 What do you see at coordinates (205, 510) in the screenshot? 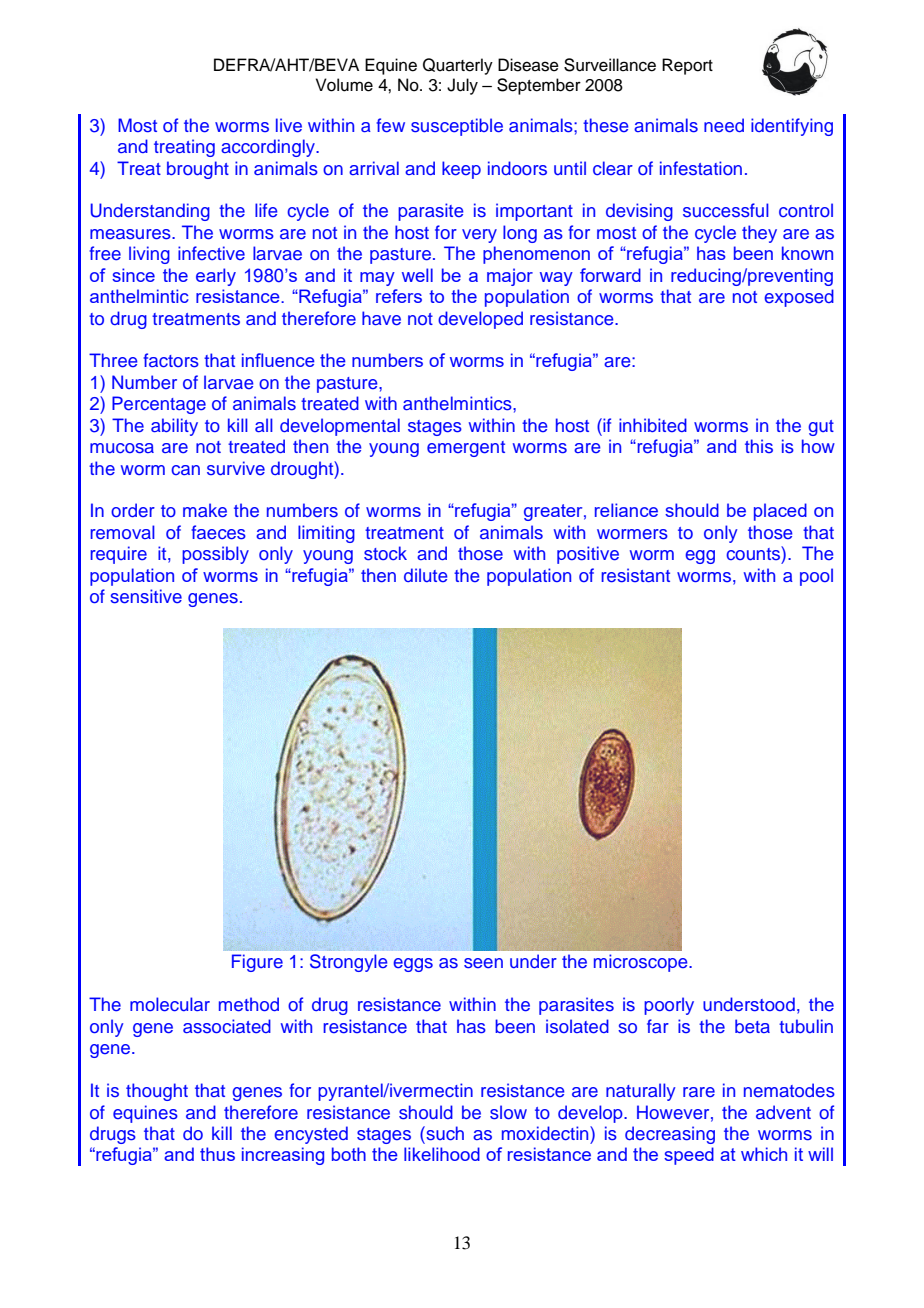
I see `make` at bounding box center [205, 510].
